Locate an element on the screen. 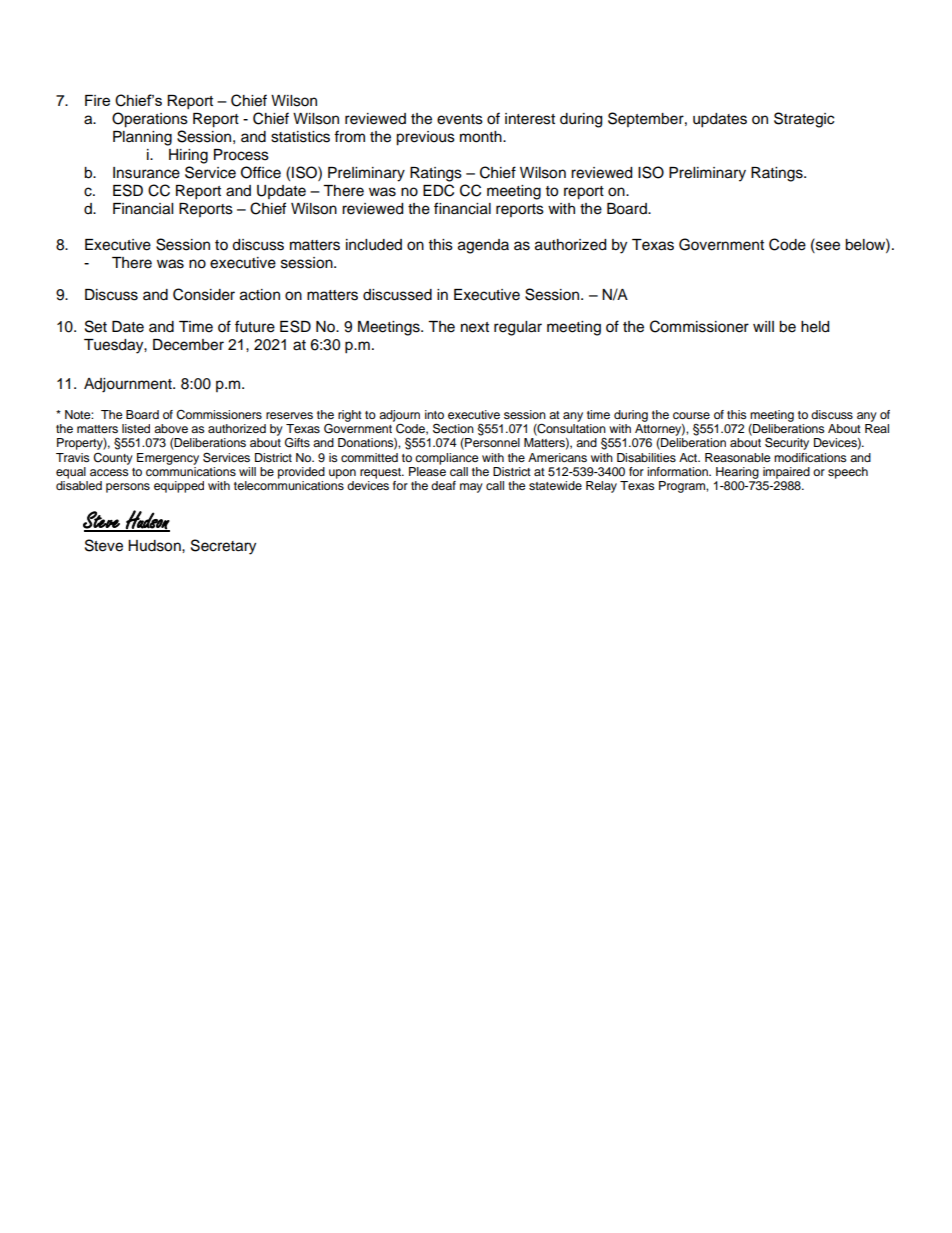 The width and height of the screenshot is (952, 1233). above is located at coordinates (171, 428).
